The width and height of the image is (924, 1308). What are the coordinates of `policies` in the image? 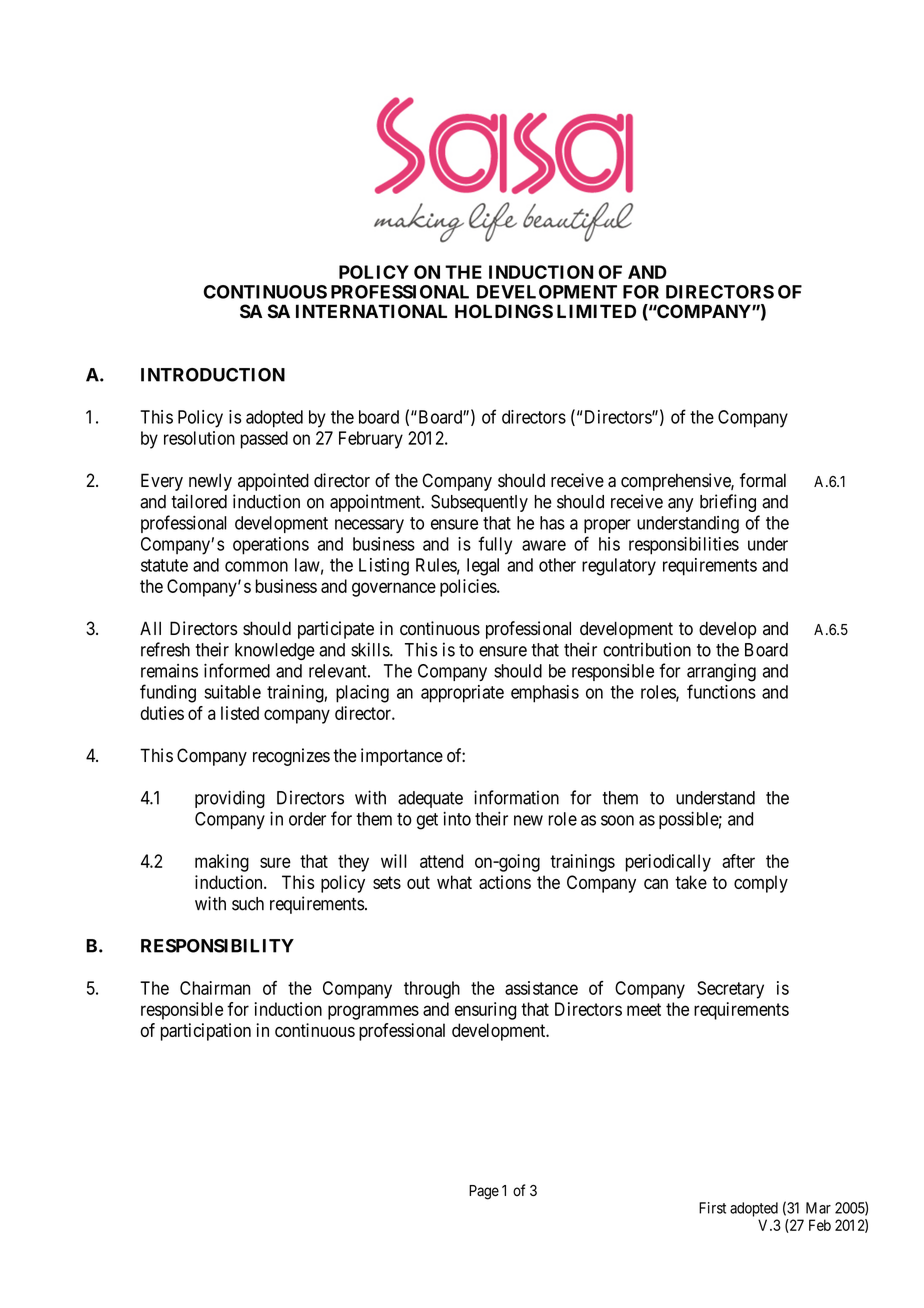 It's located at (469, 588).
